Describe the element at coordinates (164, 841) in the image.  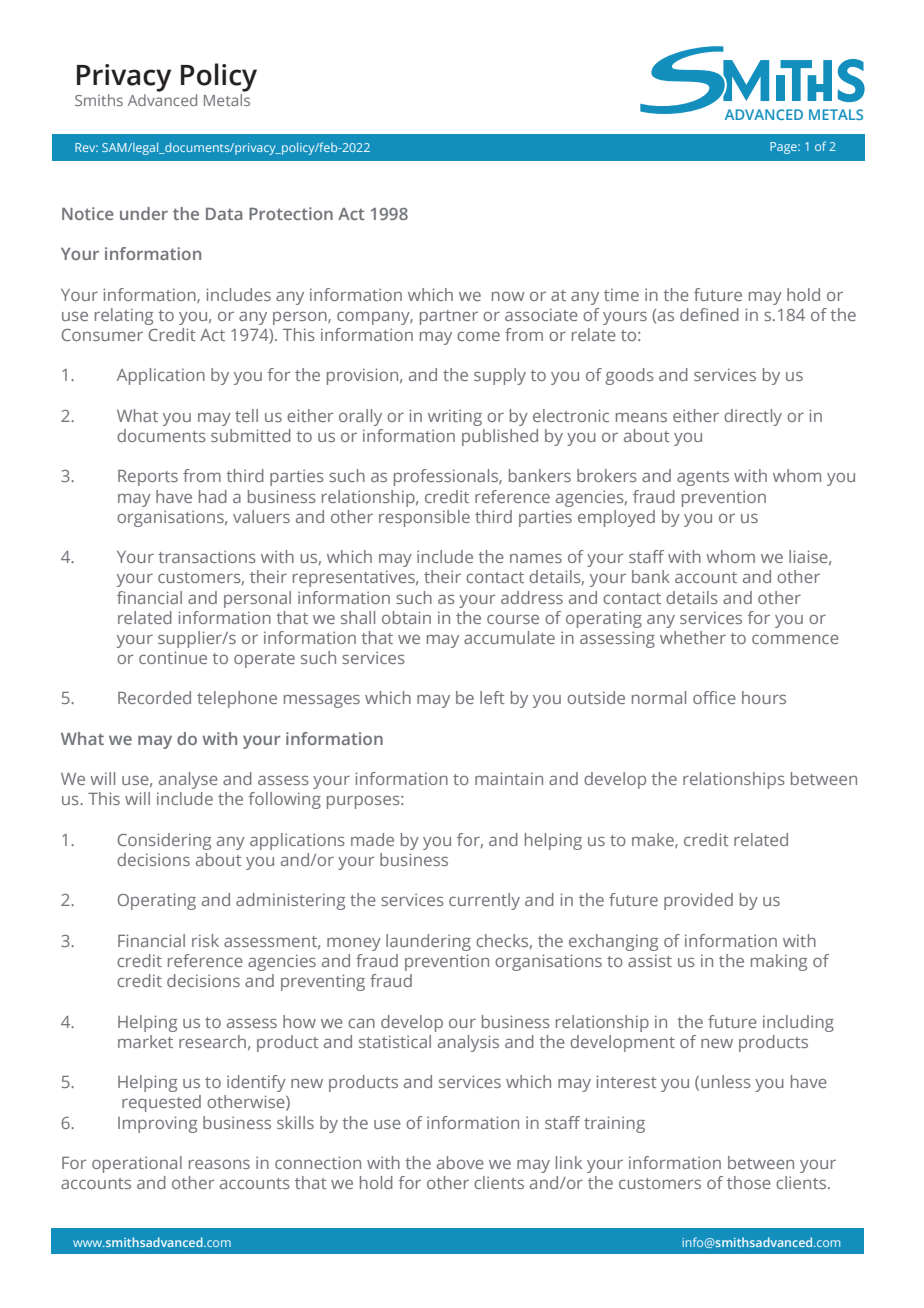
I see `Considering` at that location.
